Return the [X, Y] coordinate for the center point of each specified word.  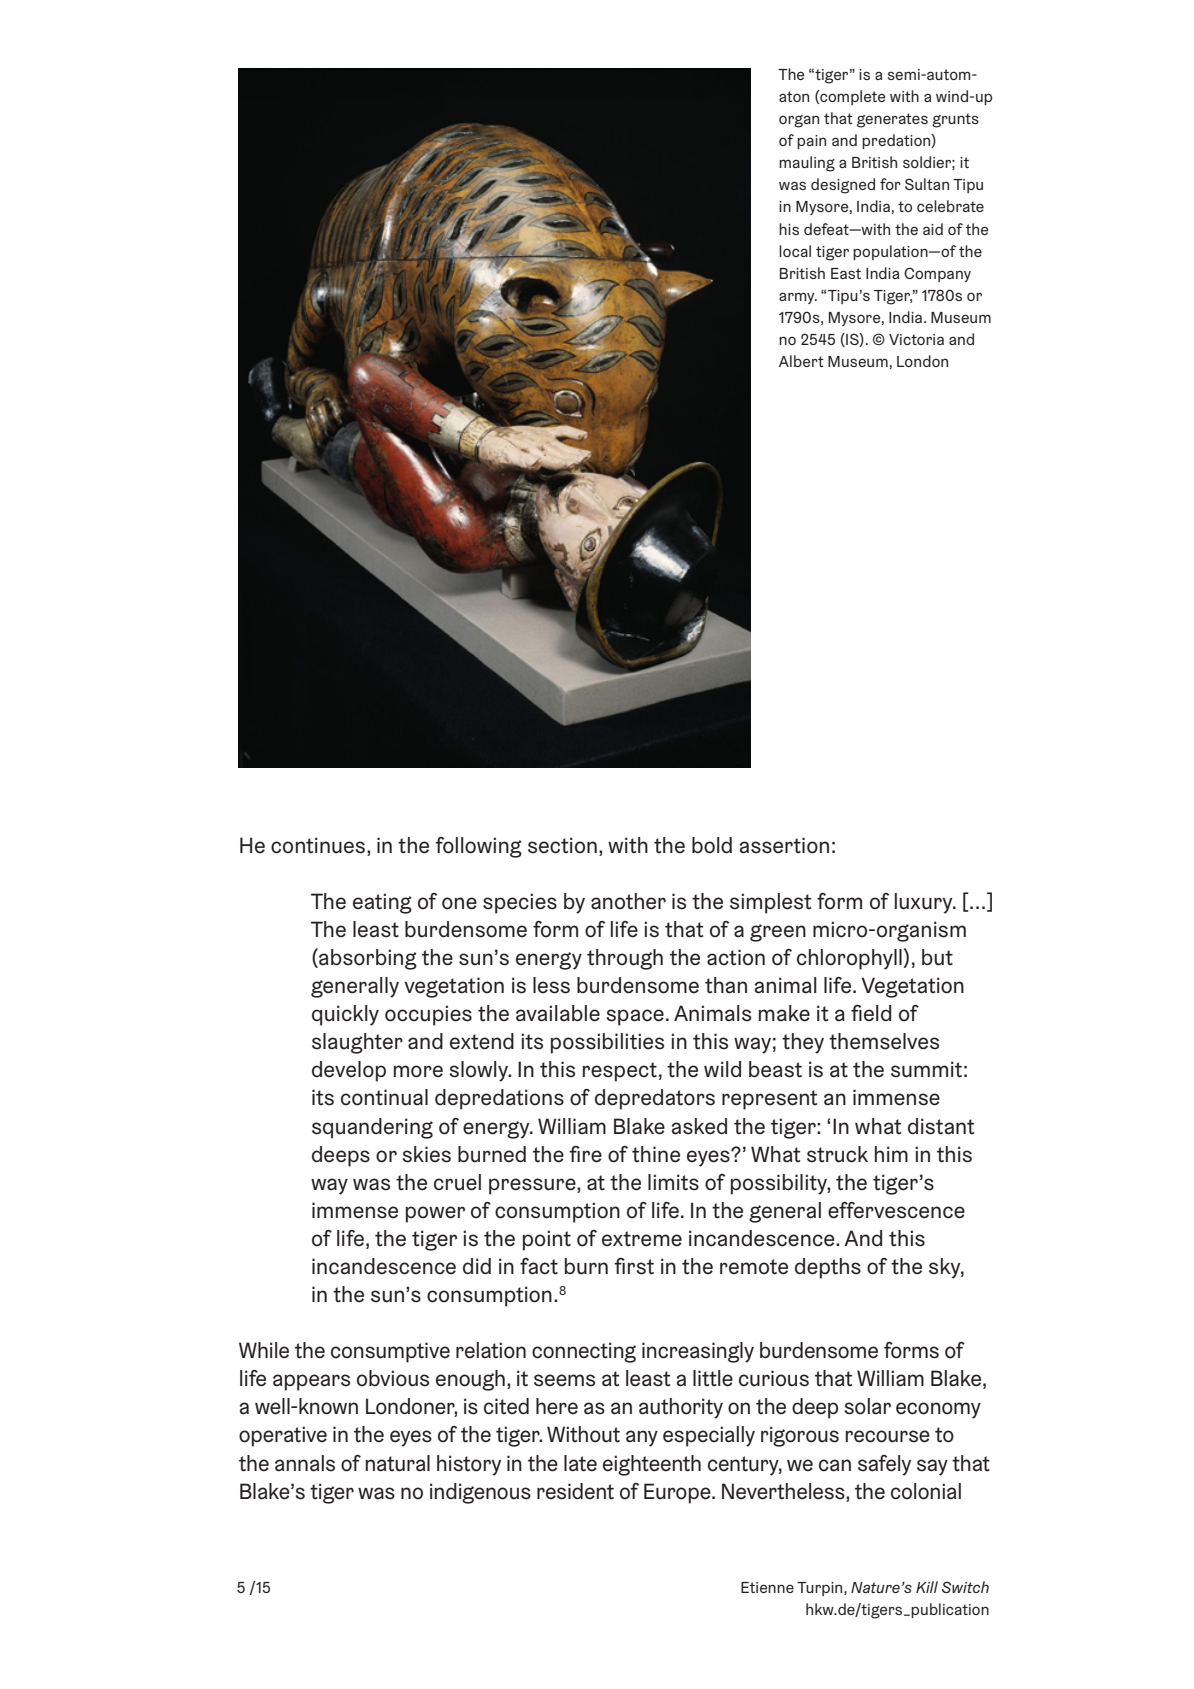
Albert [801, 361]
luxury [925, 903]
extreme [642, 1239]
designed [843, 186]
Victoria [916, 339]
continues [318, 845]
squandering [372, 1128]
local [795, 251]
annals [305, 1463]
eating [382, 903]
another [628, 901]
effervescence [896, 1210]
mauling [807, 164]
